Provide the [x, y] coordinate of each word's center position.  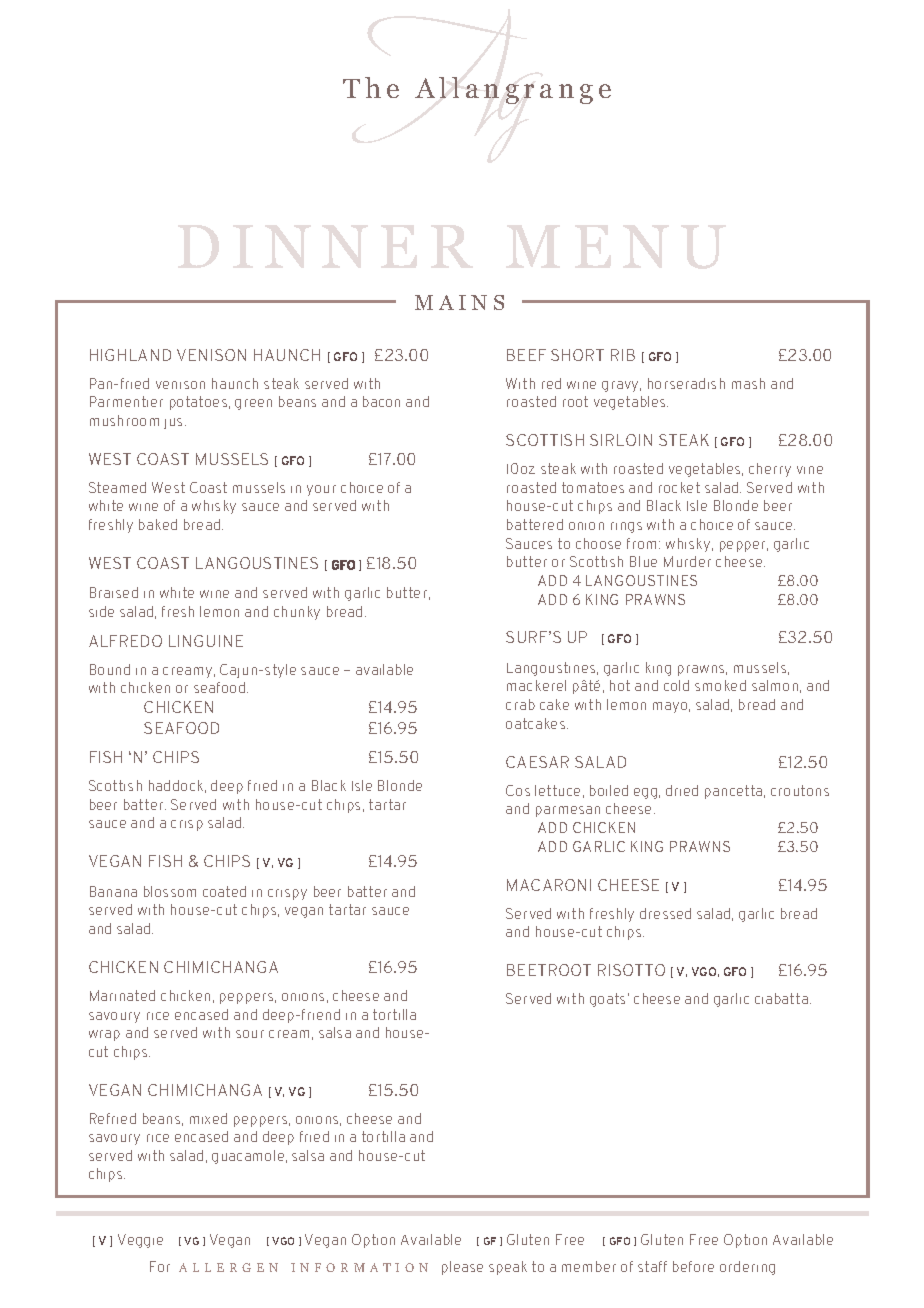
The [371, 87]
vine [810, 470]
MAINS [459, 302]
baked [158, 524]
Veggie [140, 1241]
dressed [665, 913]
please [462, 1268]
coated [224, 891]
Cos [518, 790]
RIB [623, 355]
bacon [381, 401]
